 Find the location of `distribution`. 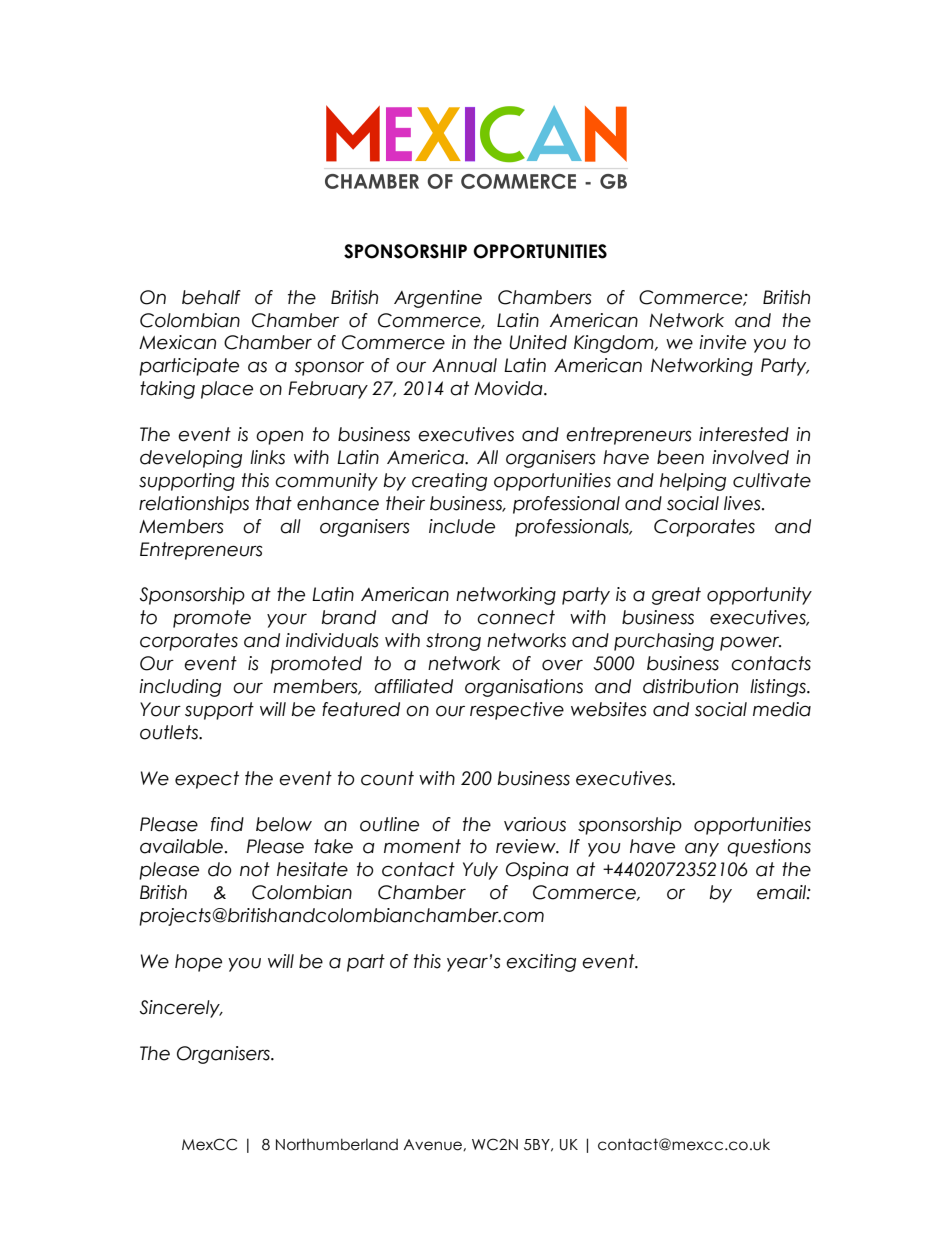

distribution is located at coordinates (690, 686).
